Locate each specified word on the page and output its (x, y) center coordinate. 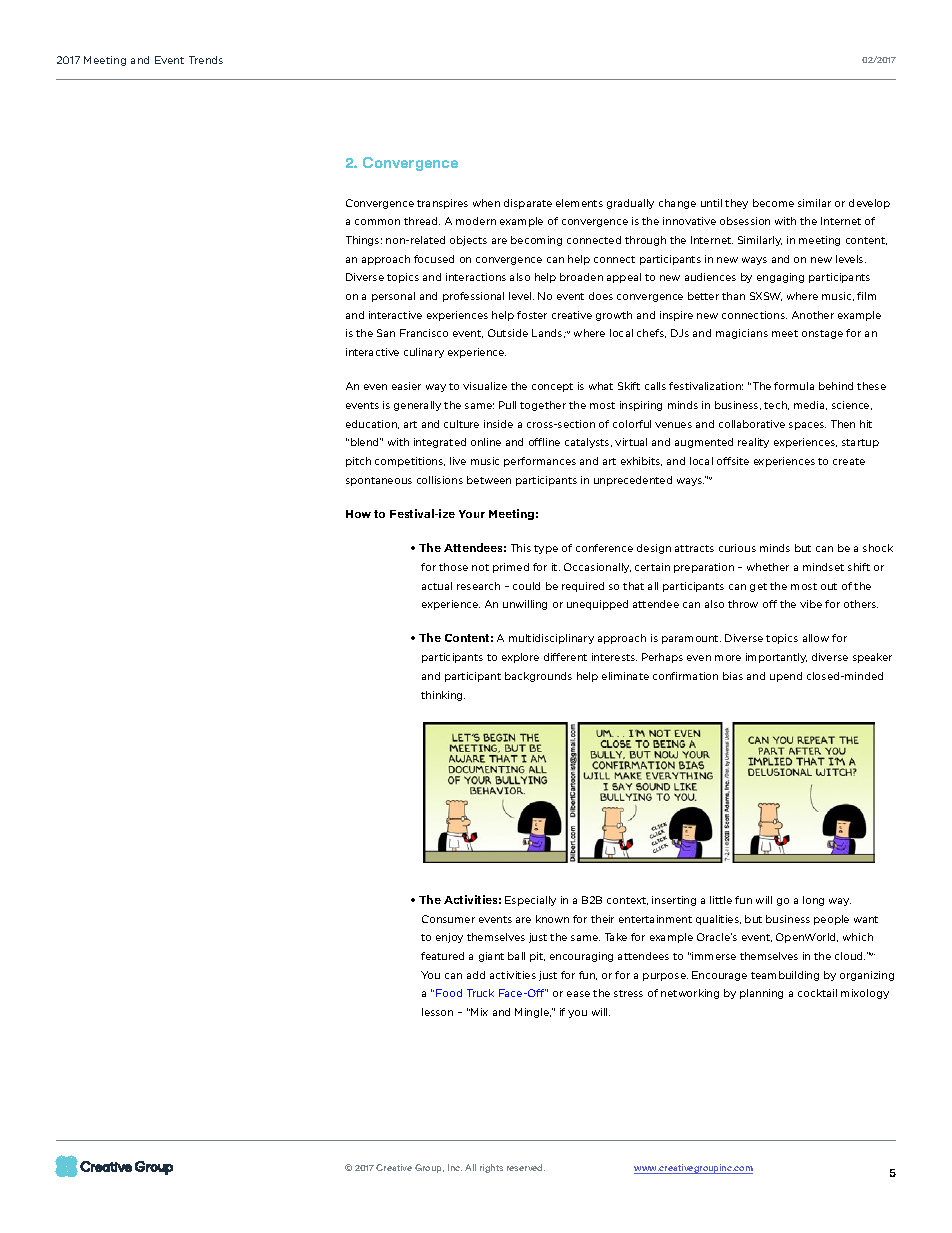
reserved (526, 1167)
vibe (811, 604)
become (773, 203)
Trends (206, 60)
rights (491, 1168)
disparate (528, 204)
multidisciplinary (551, 639)
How (358, 514)
